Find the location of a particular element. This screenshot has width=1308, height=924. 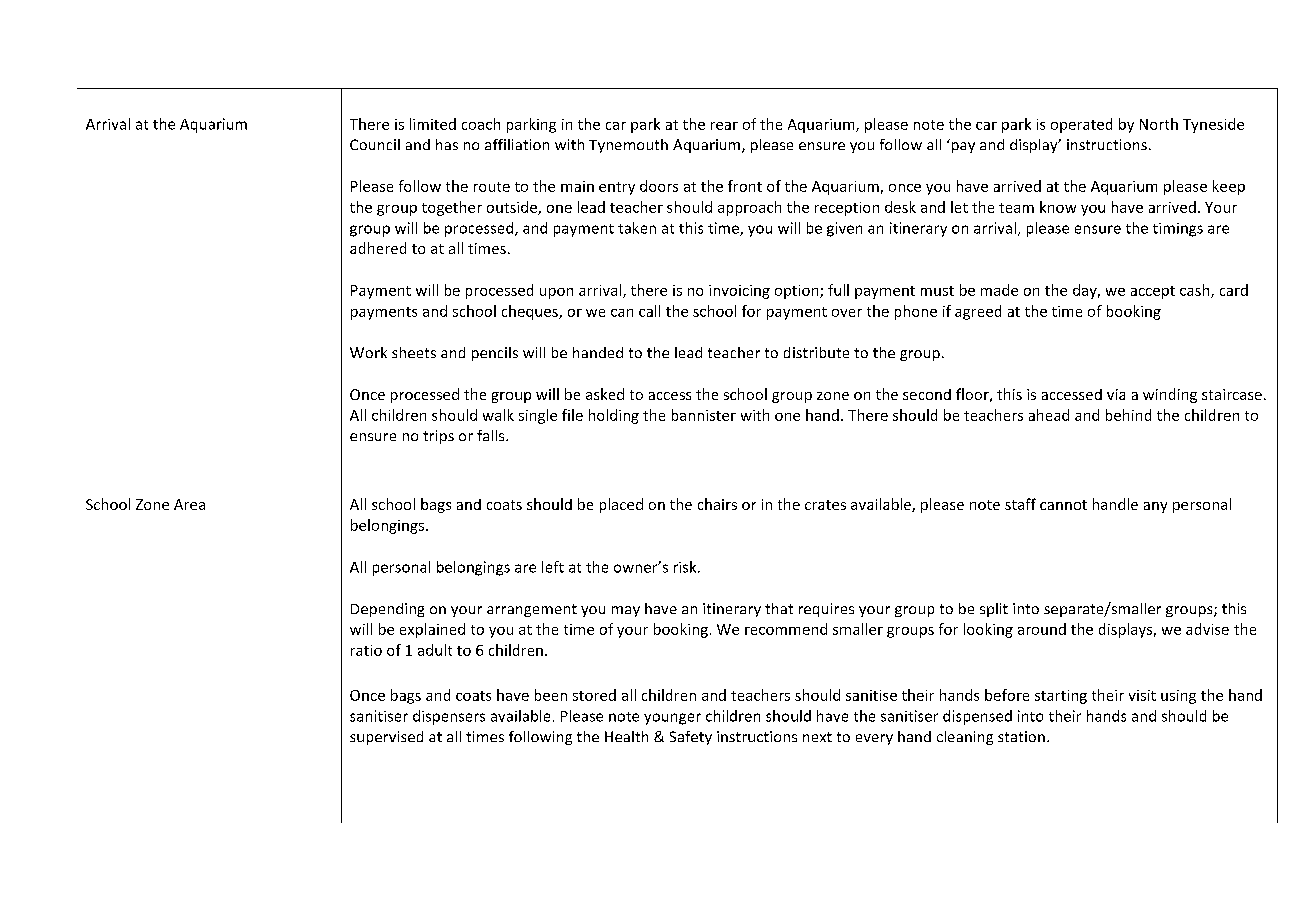

Area is located at coordinates (189, 504).
